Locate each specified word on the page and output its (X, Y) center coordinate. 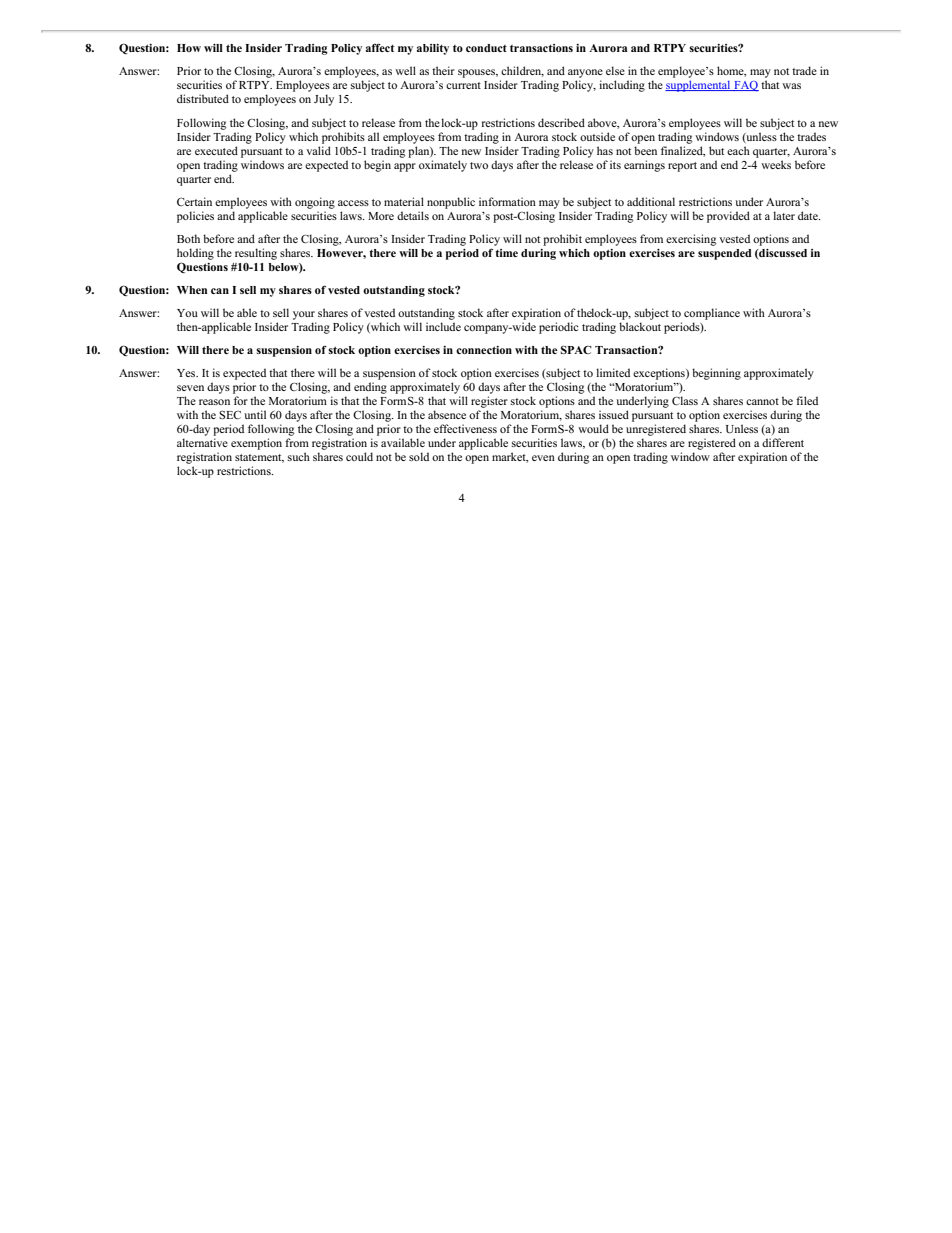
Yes (187, 373)
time (506, 253)
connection (484, 350)
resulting (256, 254)
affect (380, 47)
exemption (256, 444)
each (738, 150)
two (479, 165)
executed (216, 150)
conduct (486, 48)
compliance (712, 314)
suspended (725, 254)
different (783, 442)
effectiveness (465, 428)
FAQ (745, 86)
